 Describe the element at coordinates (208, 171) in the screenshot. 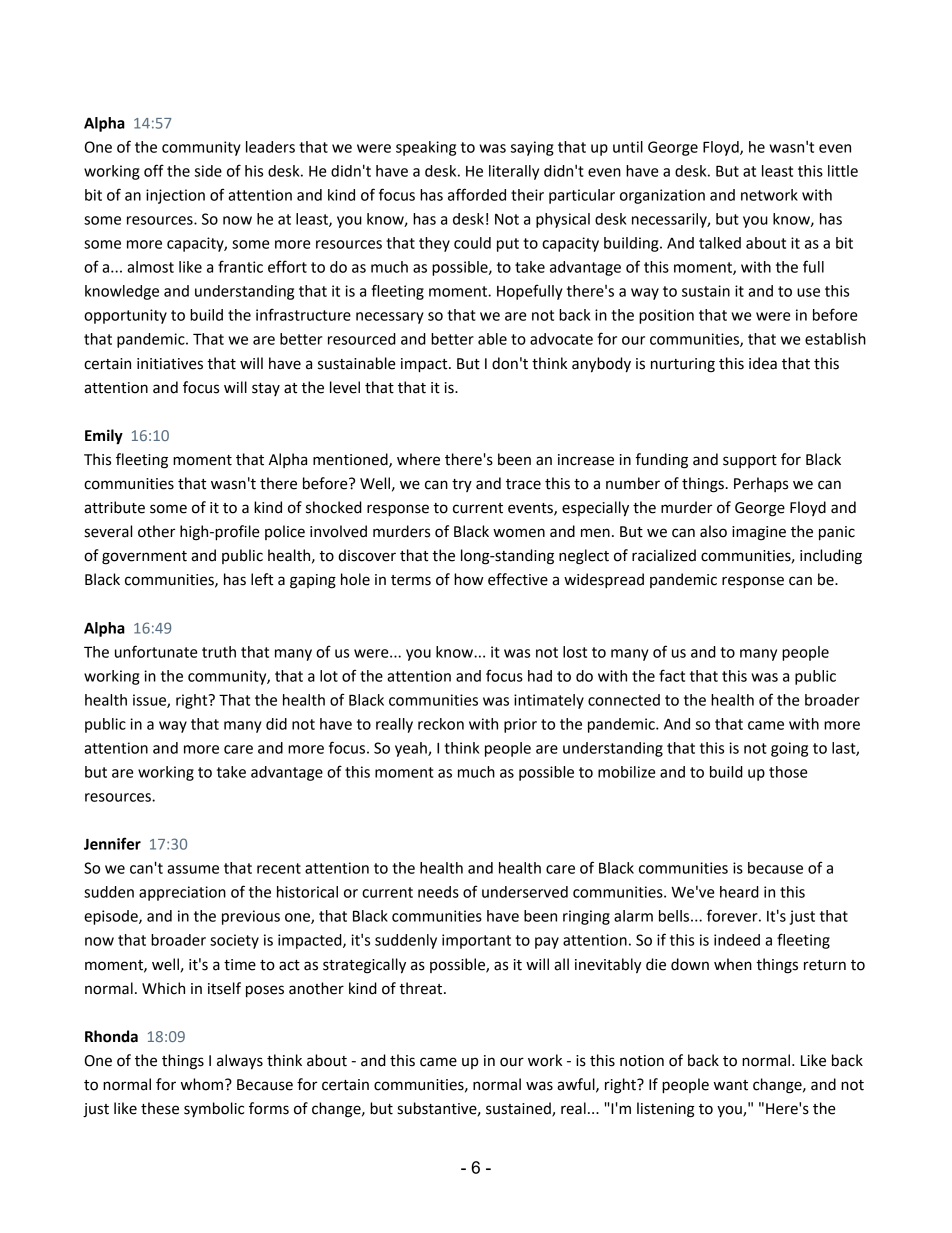

I see `side` at that location.
